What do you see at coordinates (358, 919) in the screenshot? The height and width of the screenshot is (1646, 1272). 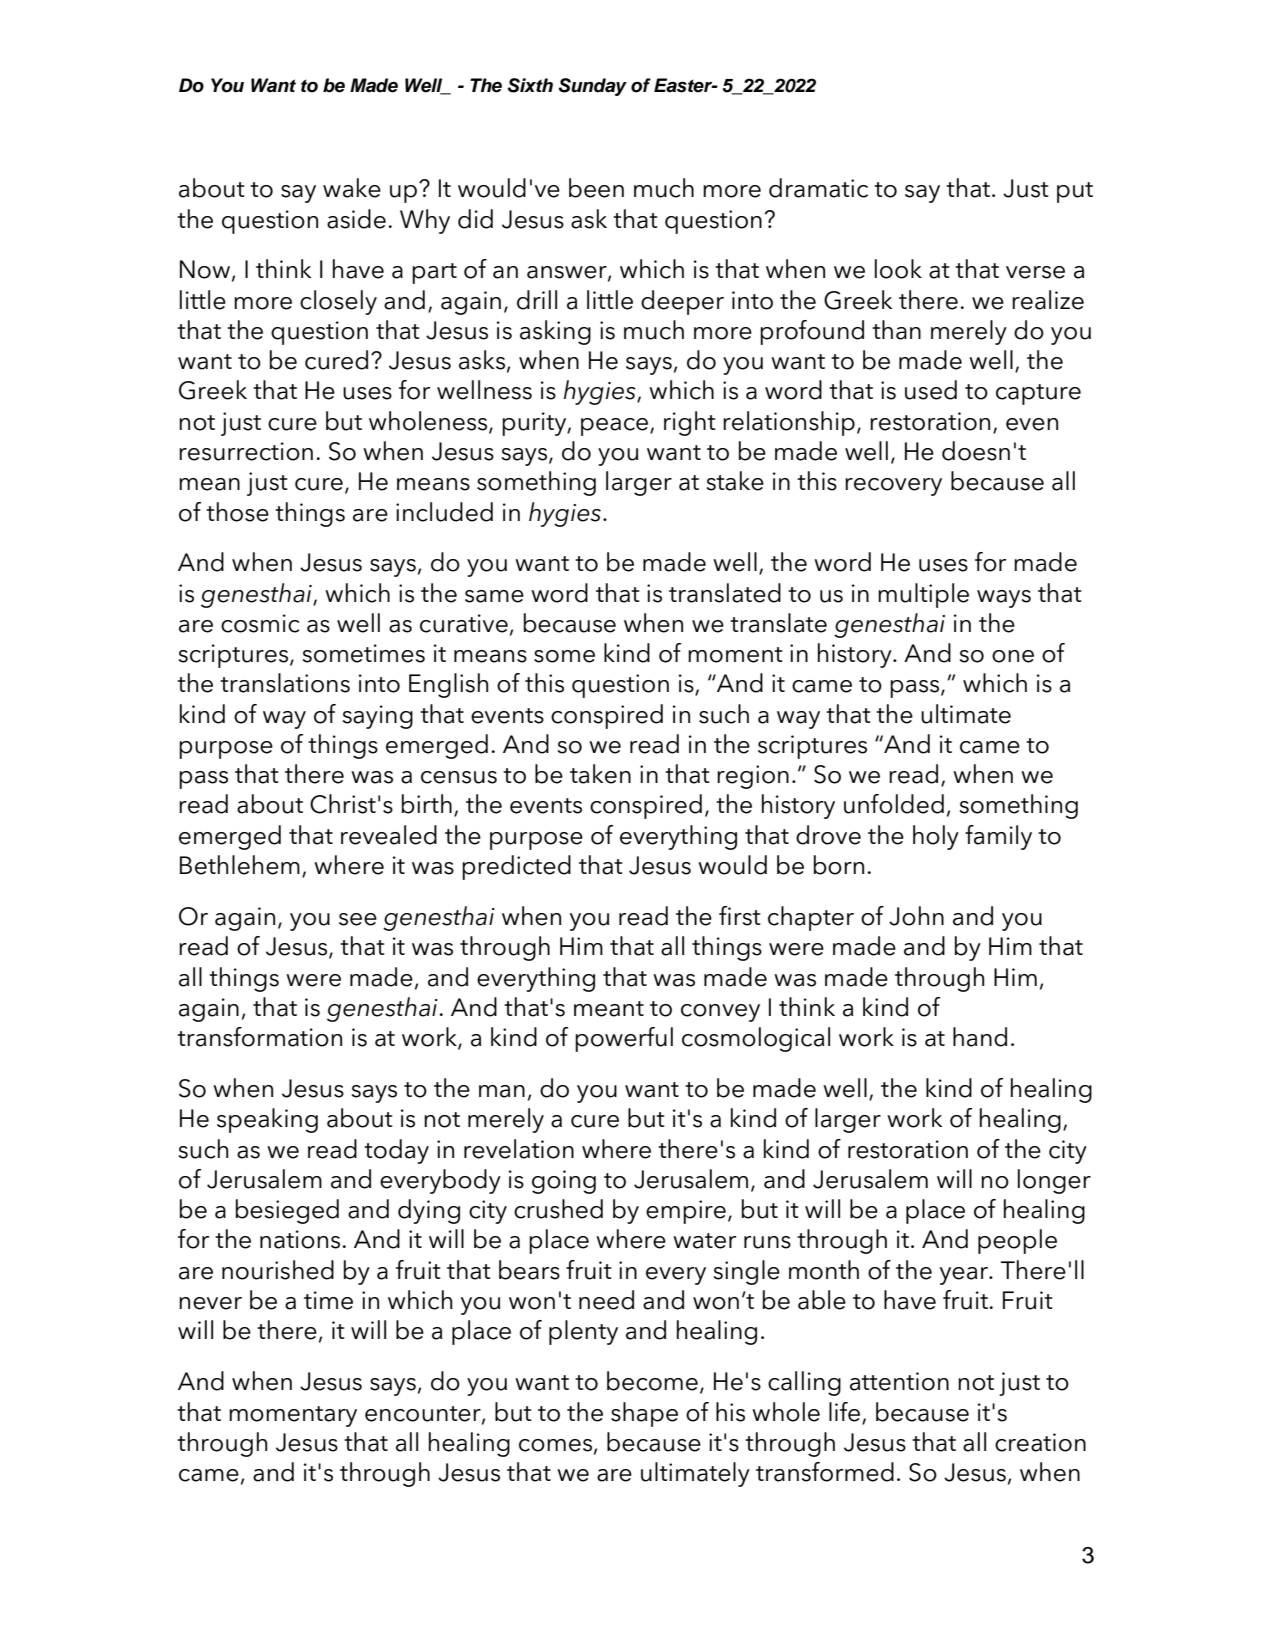 I see `see` at bounding box center [358, 919].
